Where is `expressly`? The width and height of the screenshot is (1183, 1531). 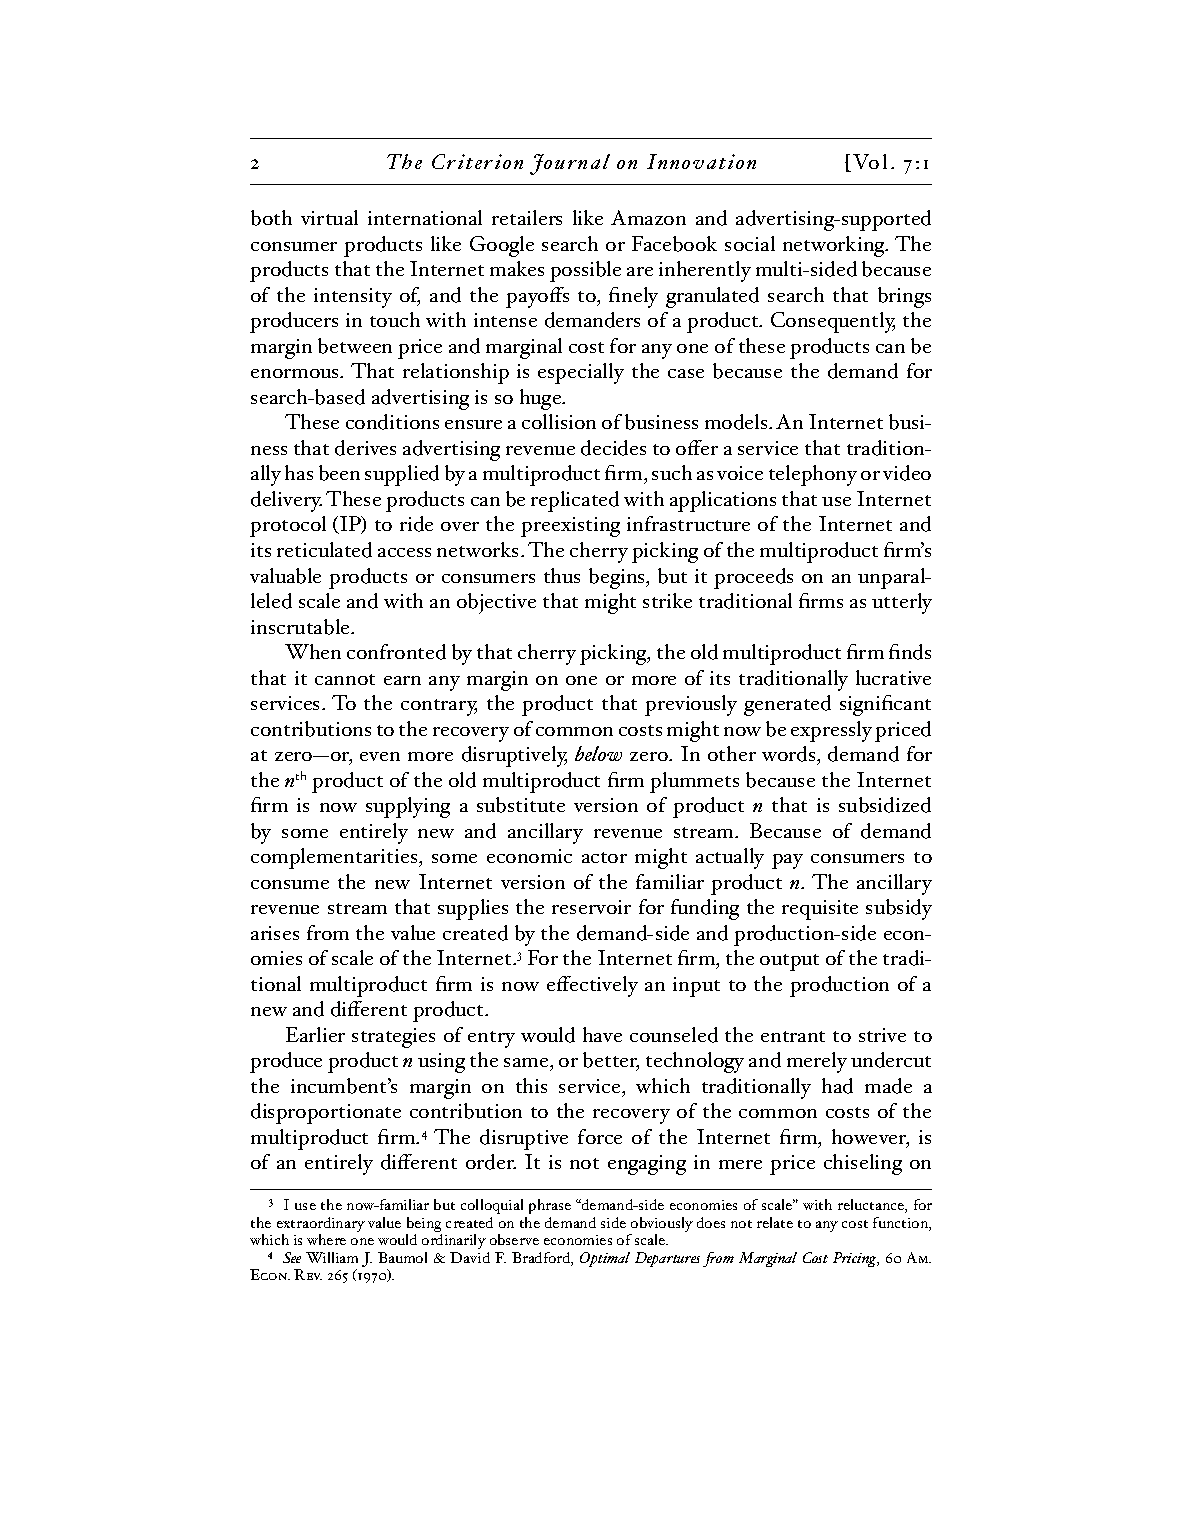
expressly is located at coordinates (831, 731).
